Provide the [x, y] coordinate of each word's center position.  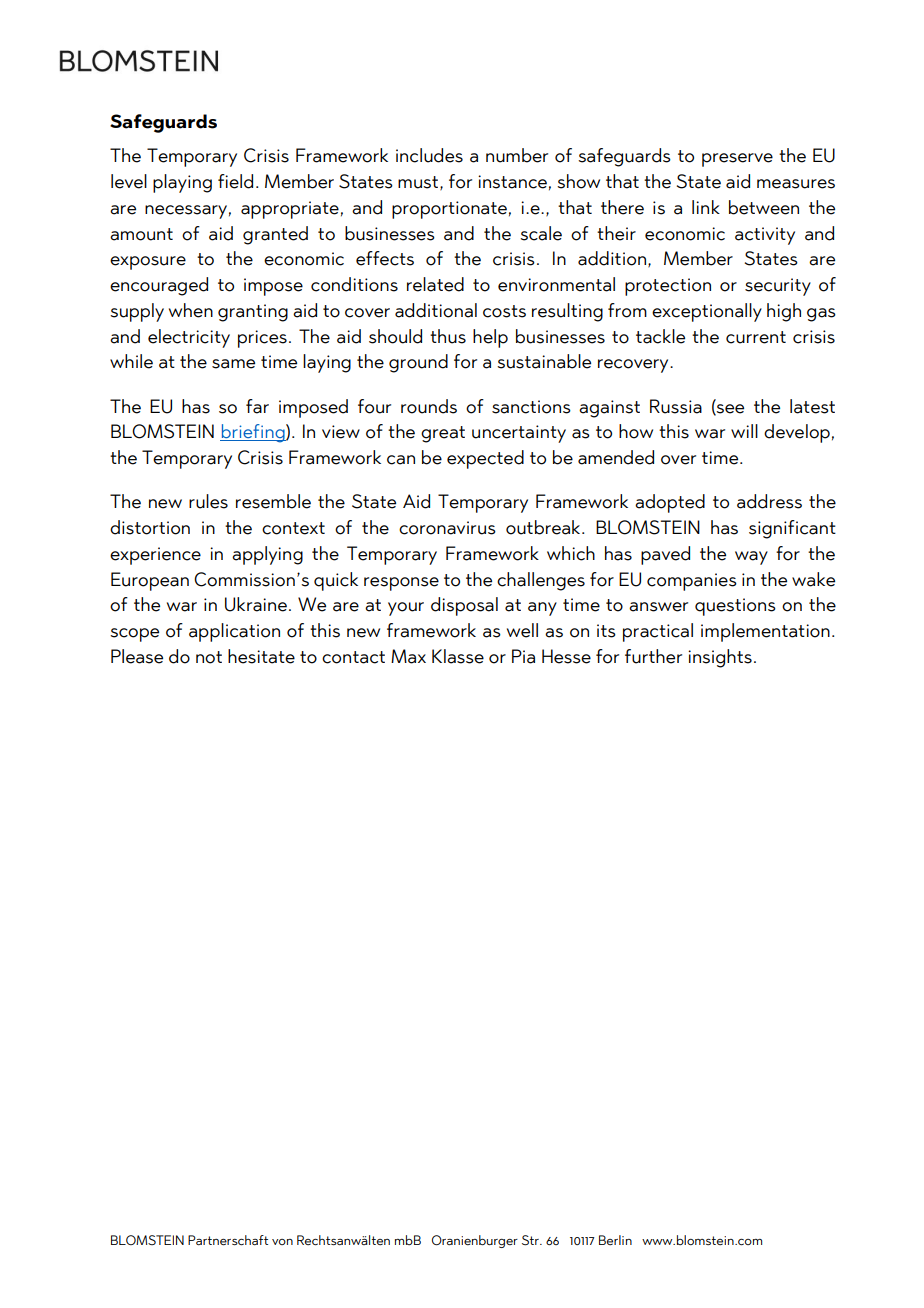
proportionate [449, 210]
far [257, 406]
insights [720, 658]
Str [531, 1240]
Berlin [615, 1240]
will [744, 431]
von [282, 1242]
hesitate [261, 656]
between [764, 207]
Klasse [458, 656]
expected [485, 459]
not [209, 657]
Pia [523, 656]
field [235, 181]
